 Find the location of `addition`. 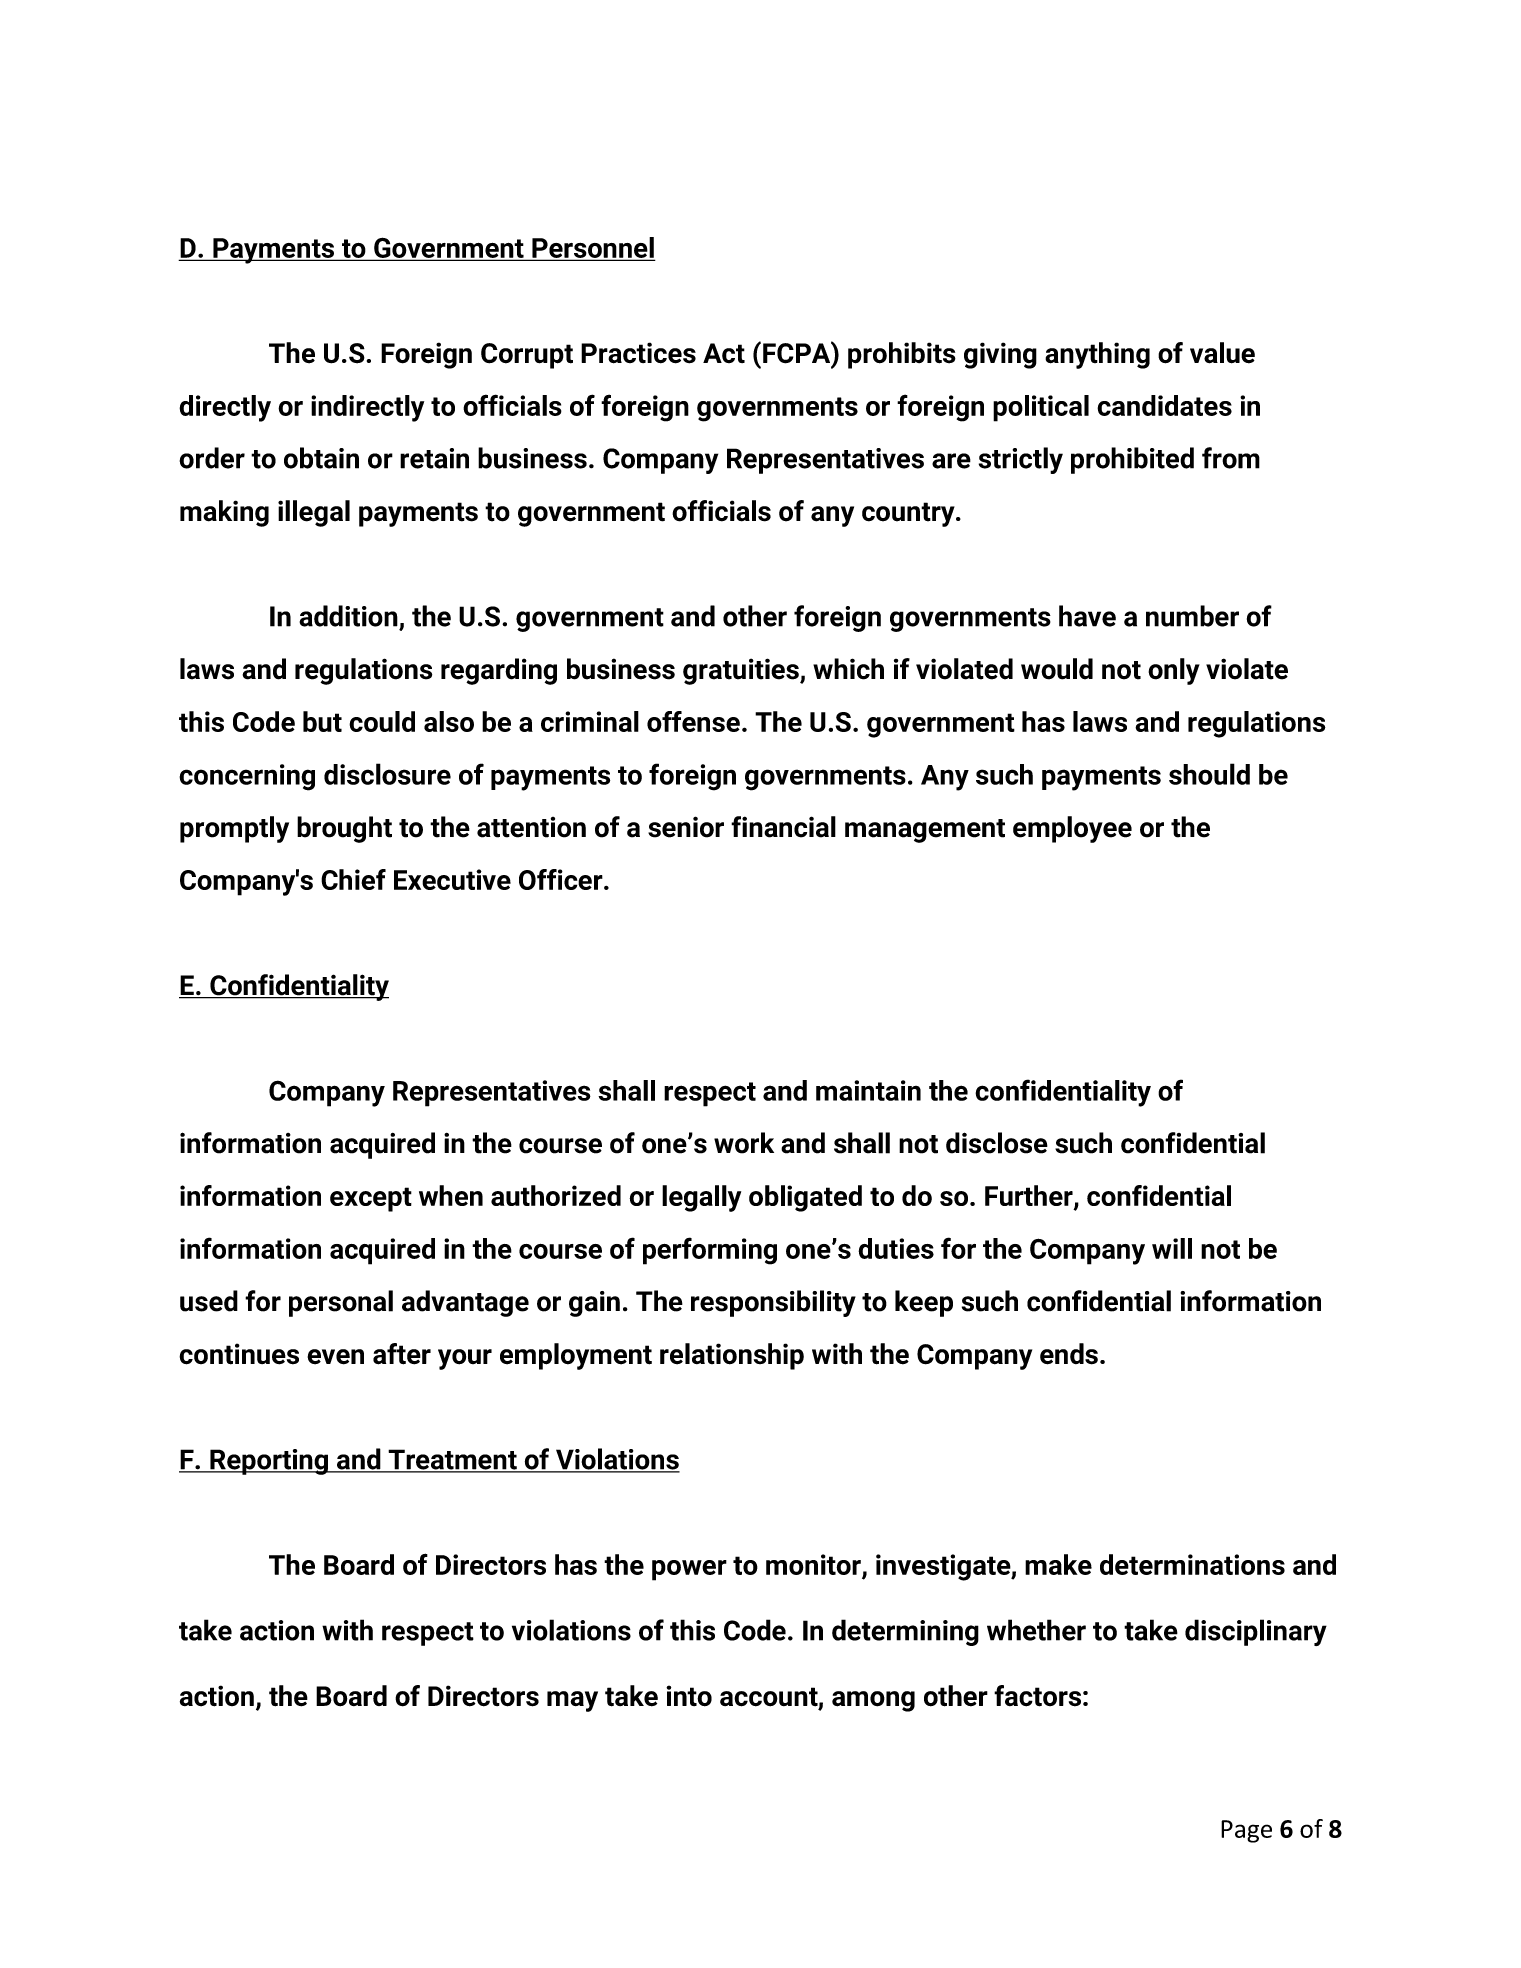

addition is located at coordinates (348, 616).
